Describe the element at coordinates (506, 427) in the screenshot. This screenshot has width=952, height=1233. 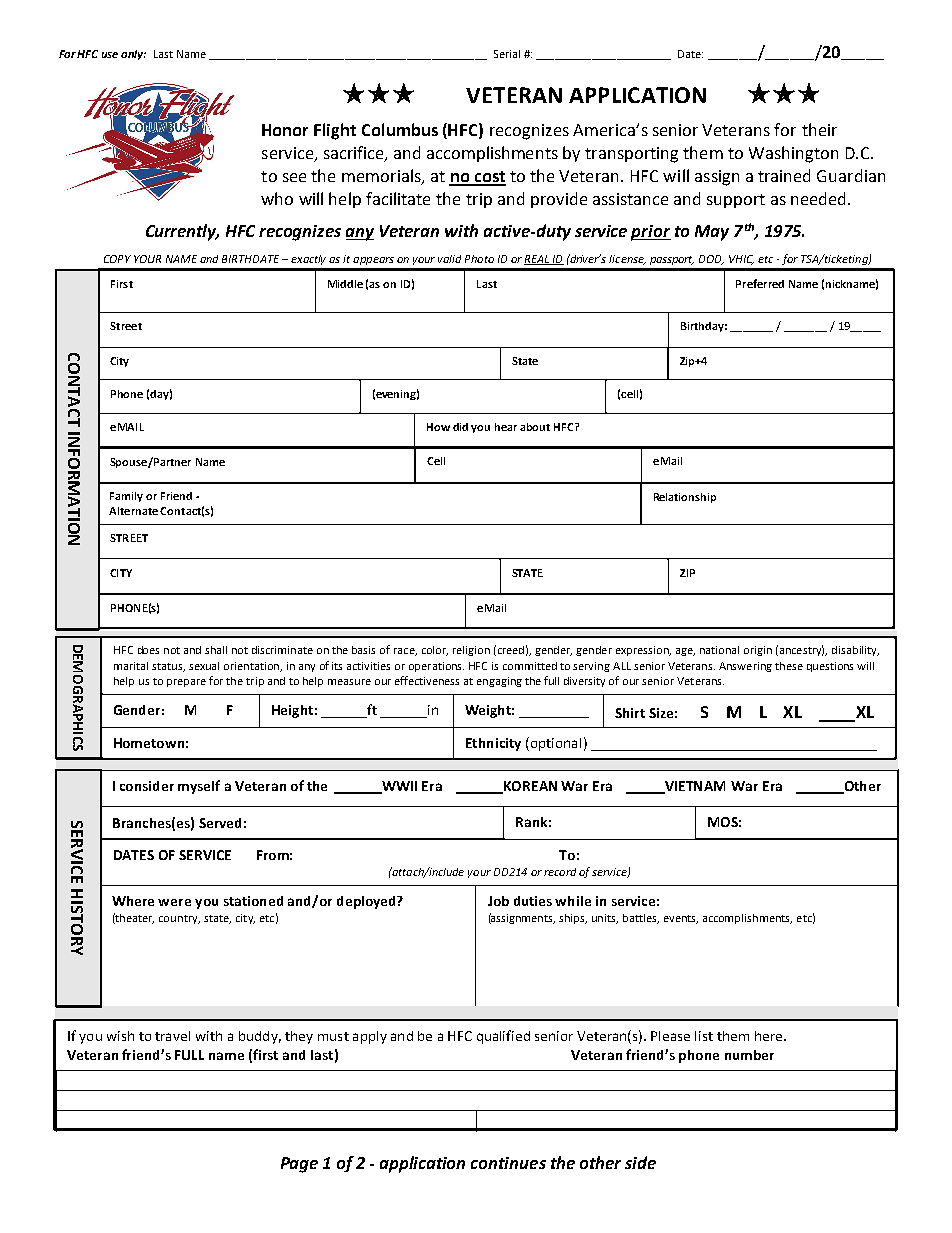
I see `hear` at that location.
